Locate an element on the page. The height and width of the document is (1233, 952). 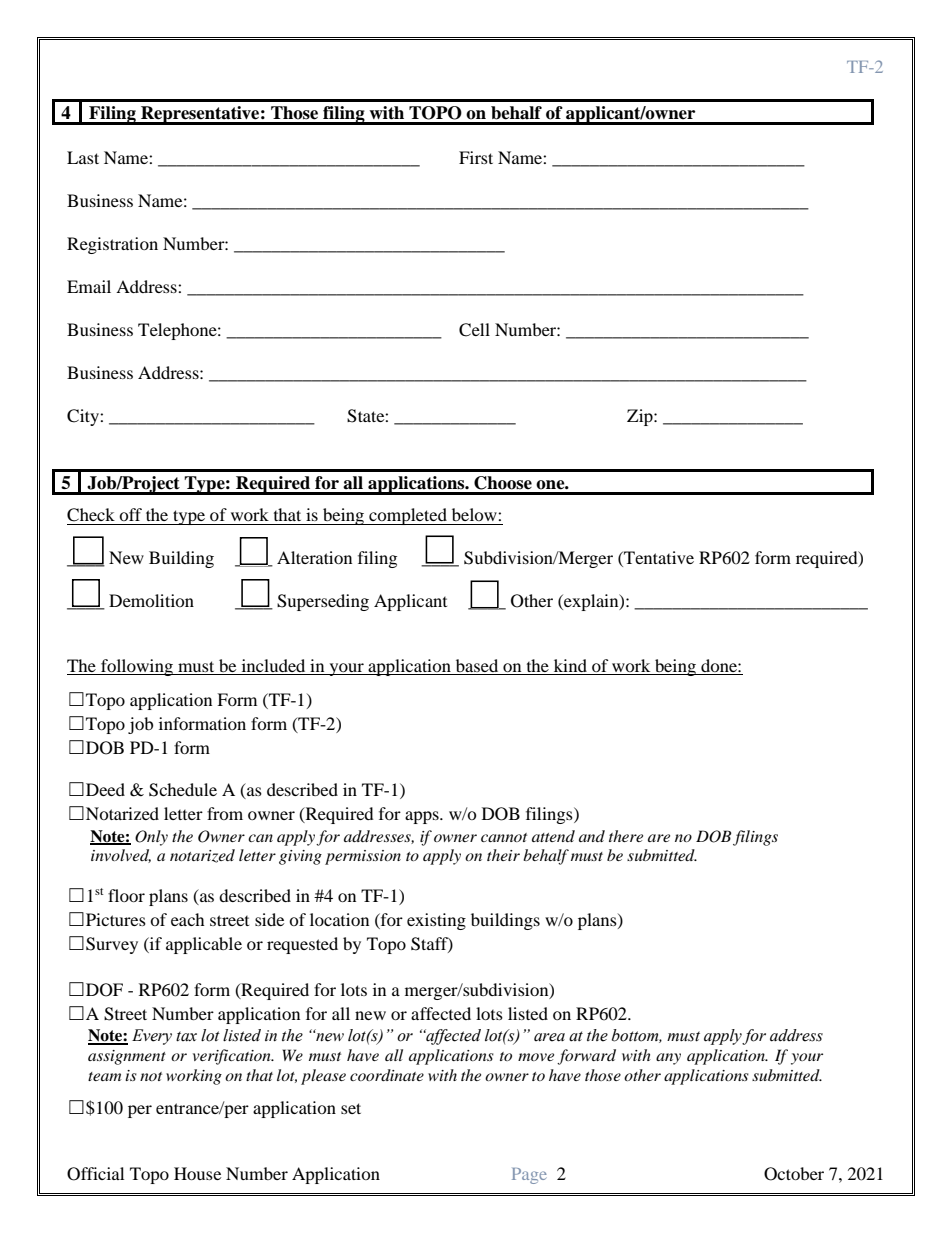
each is located at coordinates (188, 919).
